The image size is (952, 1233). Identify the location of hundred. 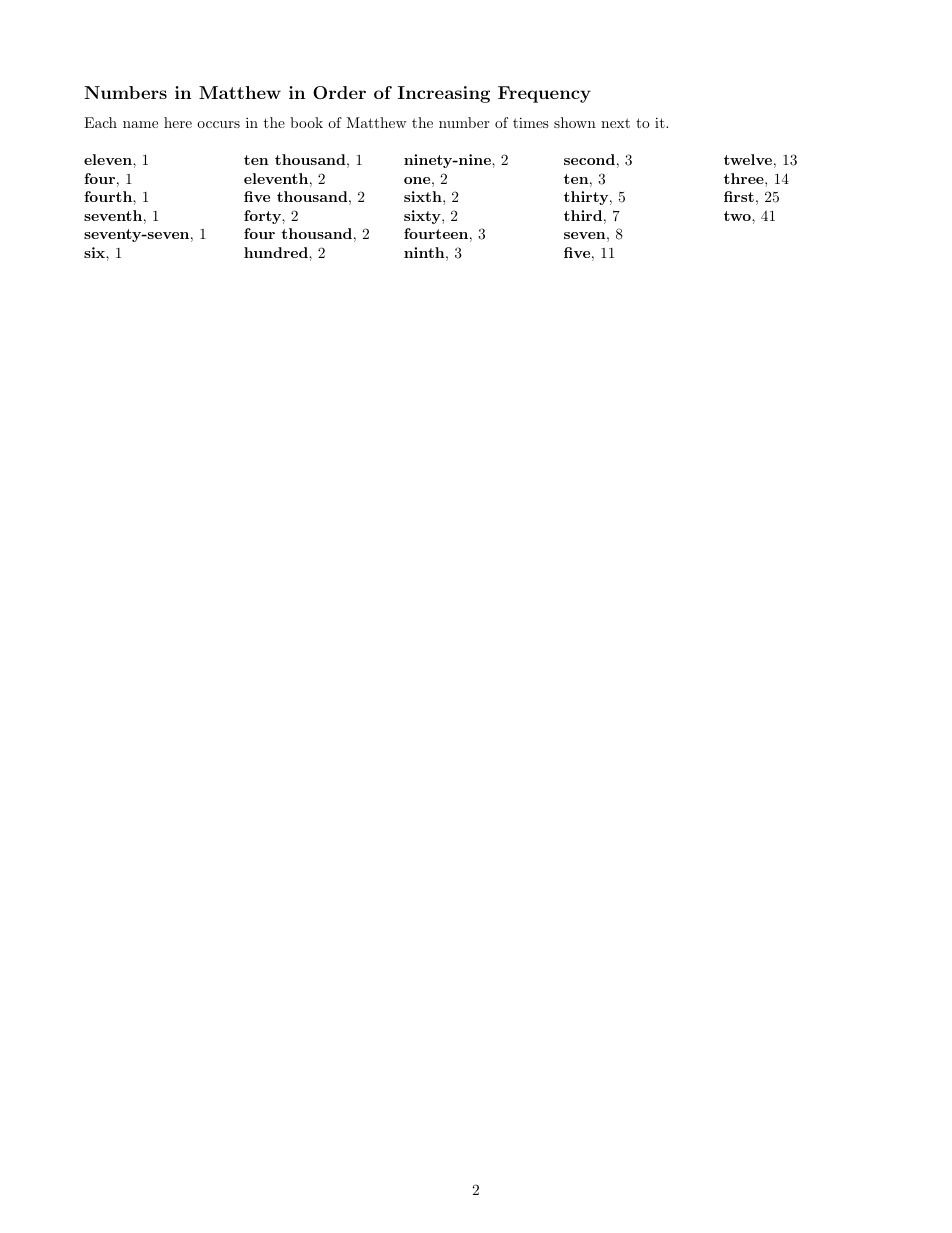
(277, 252).
